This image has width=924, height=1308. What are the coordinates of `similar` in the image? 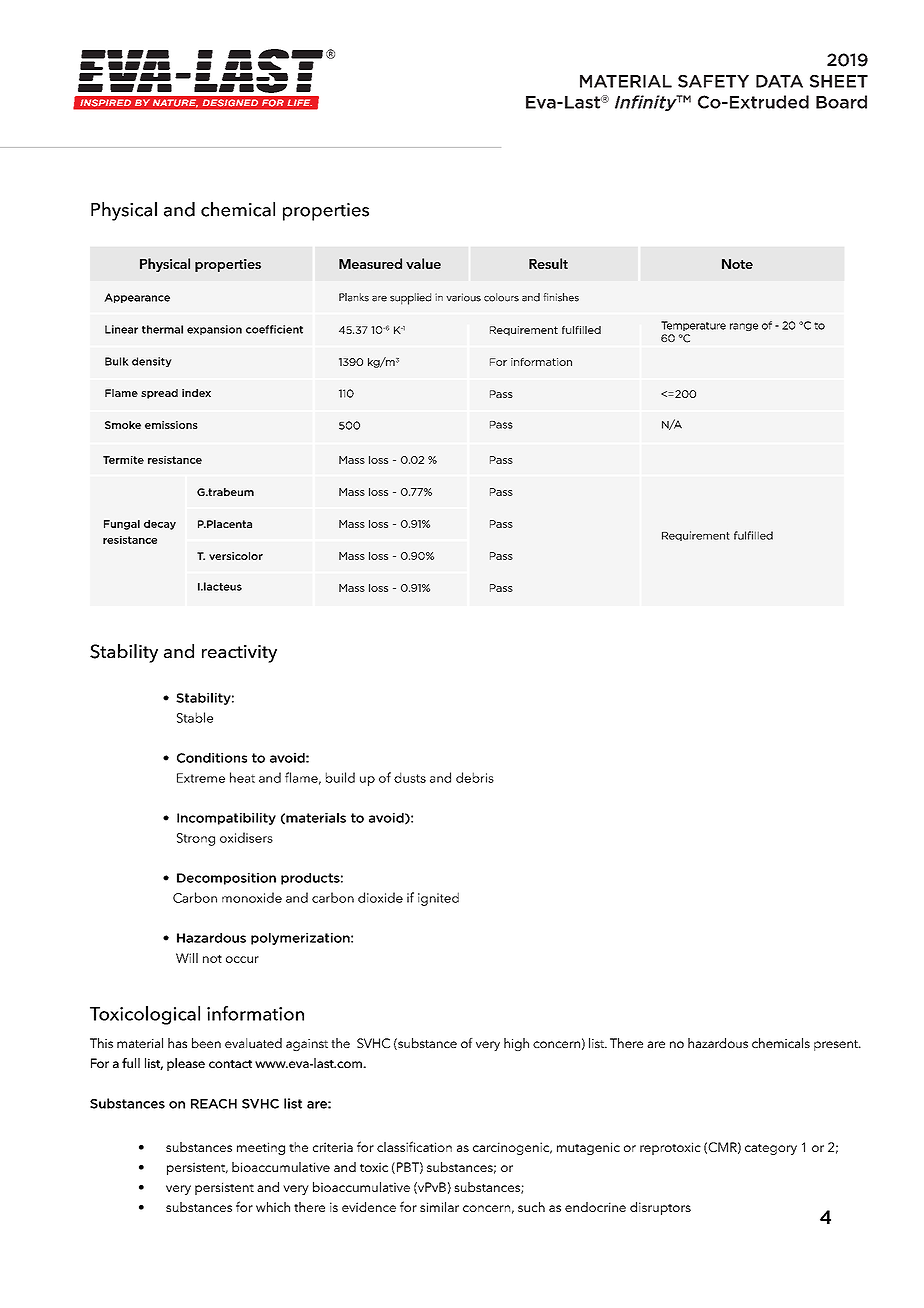 It's located at (439, 1207).
